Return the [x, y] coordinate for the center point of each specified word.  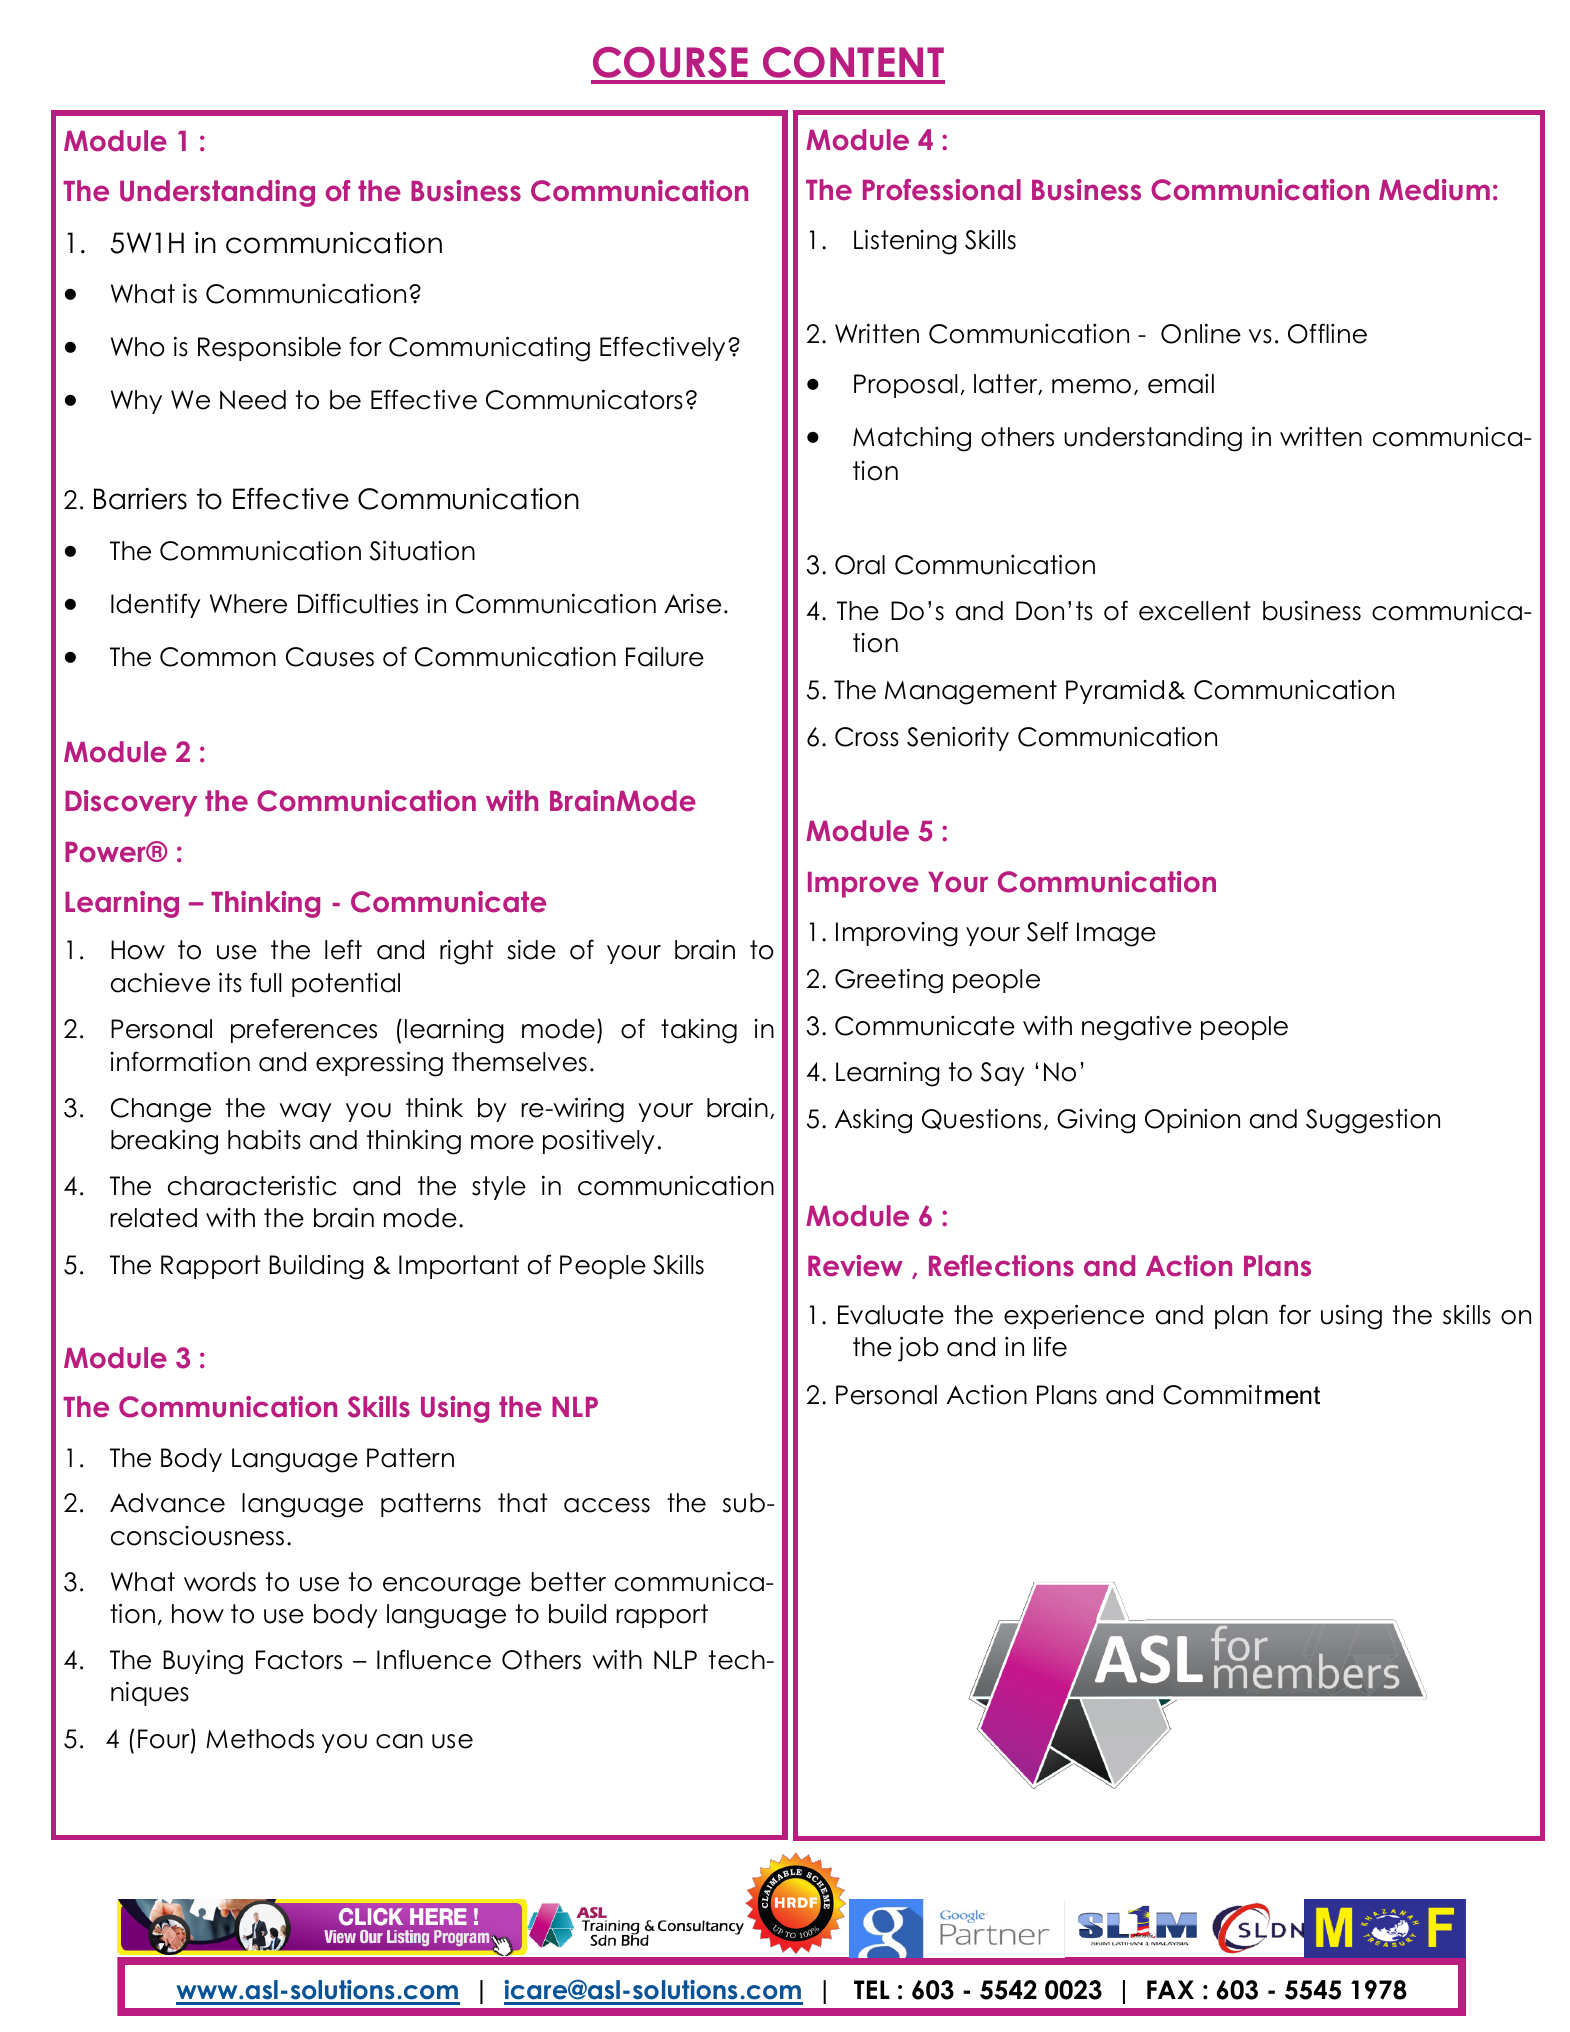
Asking [873, 1121]
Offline [1327, 333]
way [305, 1112]
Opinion [1192, 1121]
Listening [905, 242]
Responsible [269, 349]
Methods [260, 1739]
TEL [872, 1989]
